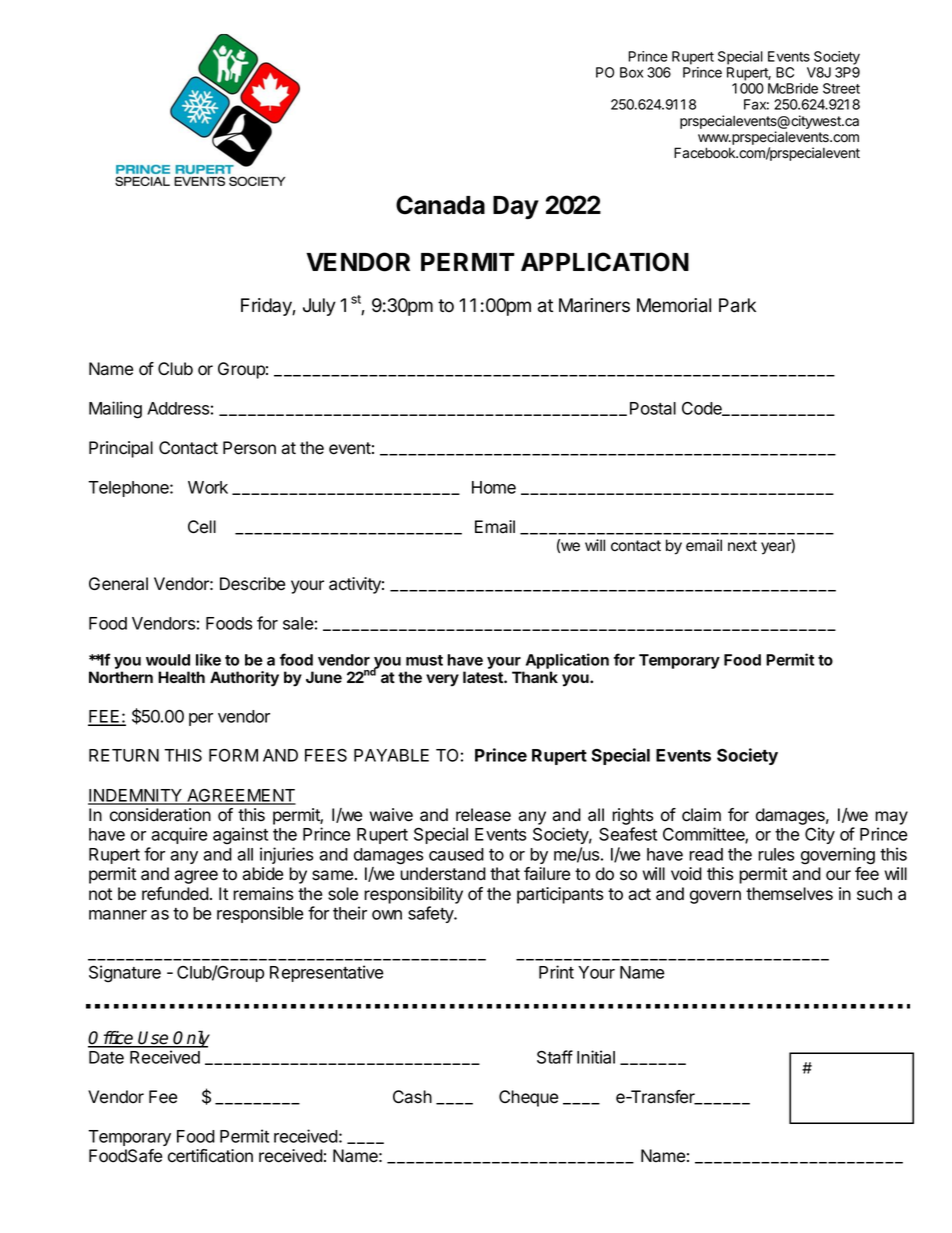 Image resolution: width=952 pixels, height=1233 pixels. What do you see at coordinates (737, 305) in the screenshot?
I see `Park` at bounding box center [737, 305].
